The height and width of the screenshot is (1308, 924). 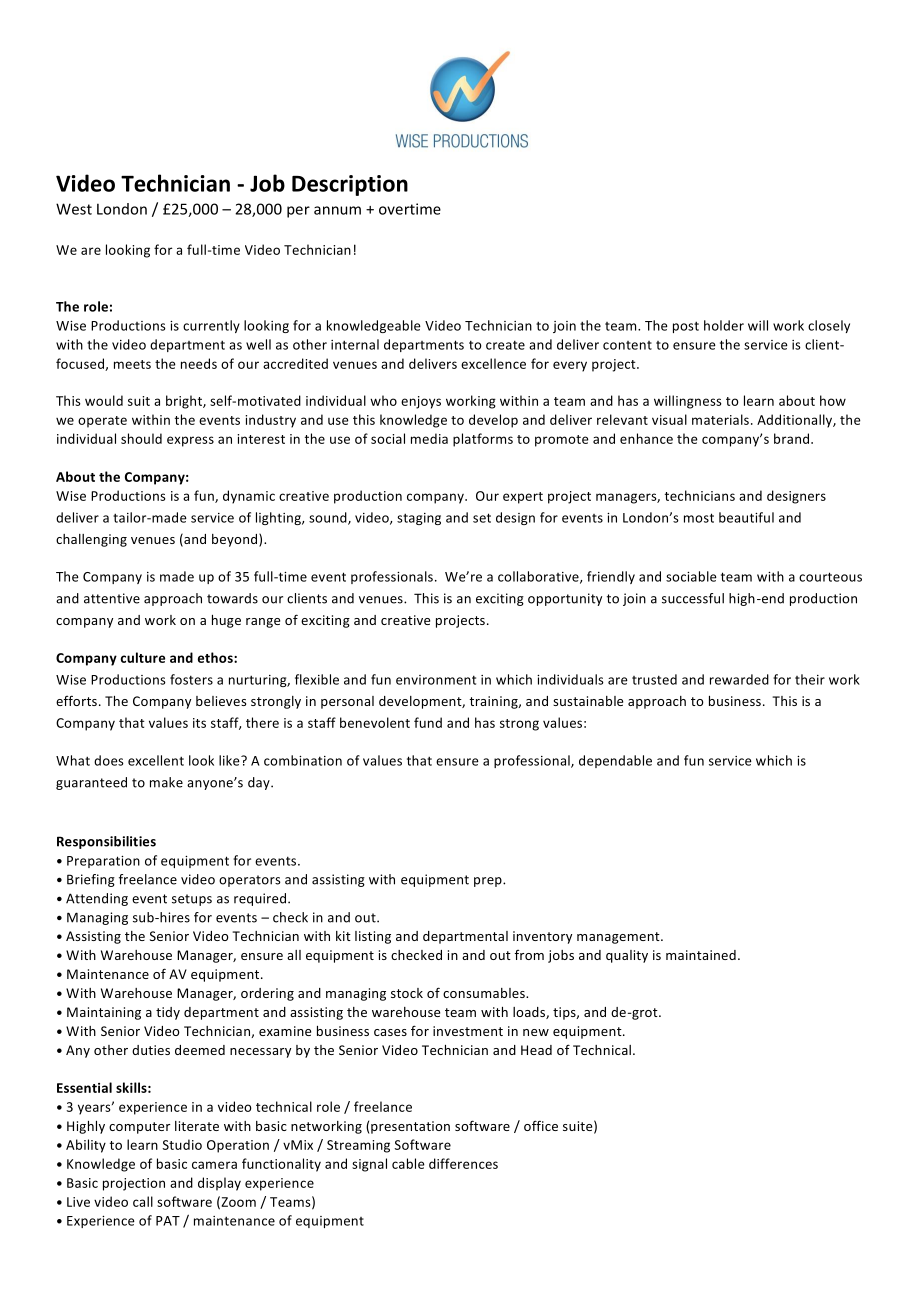 I want to click on differences, so click(x=463, y=1163).
